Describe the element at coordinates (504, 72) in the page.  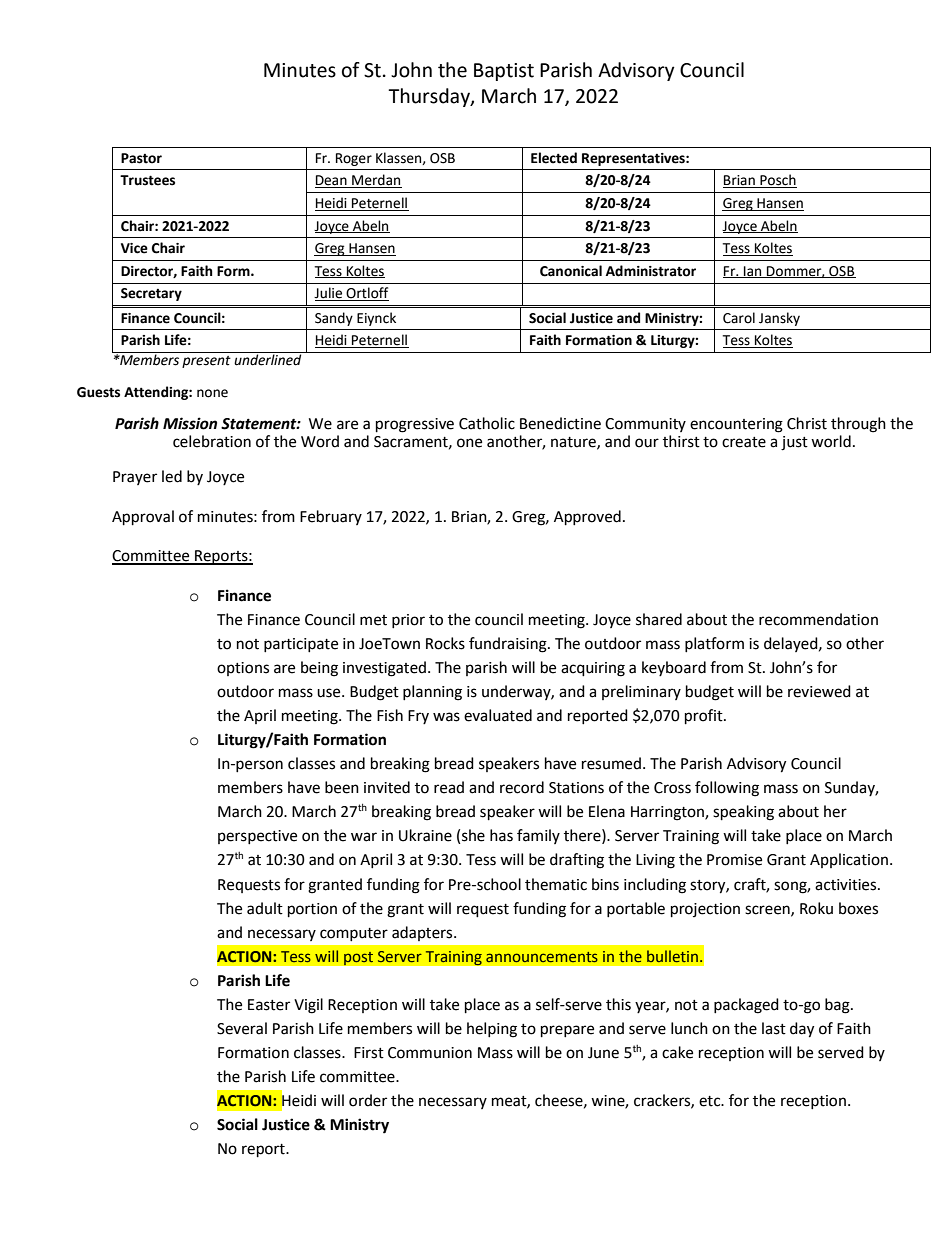
I see `Baptist` at that location.
